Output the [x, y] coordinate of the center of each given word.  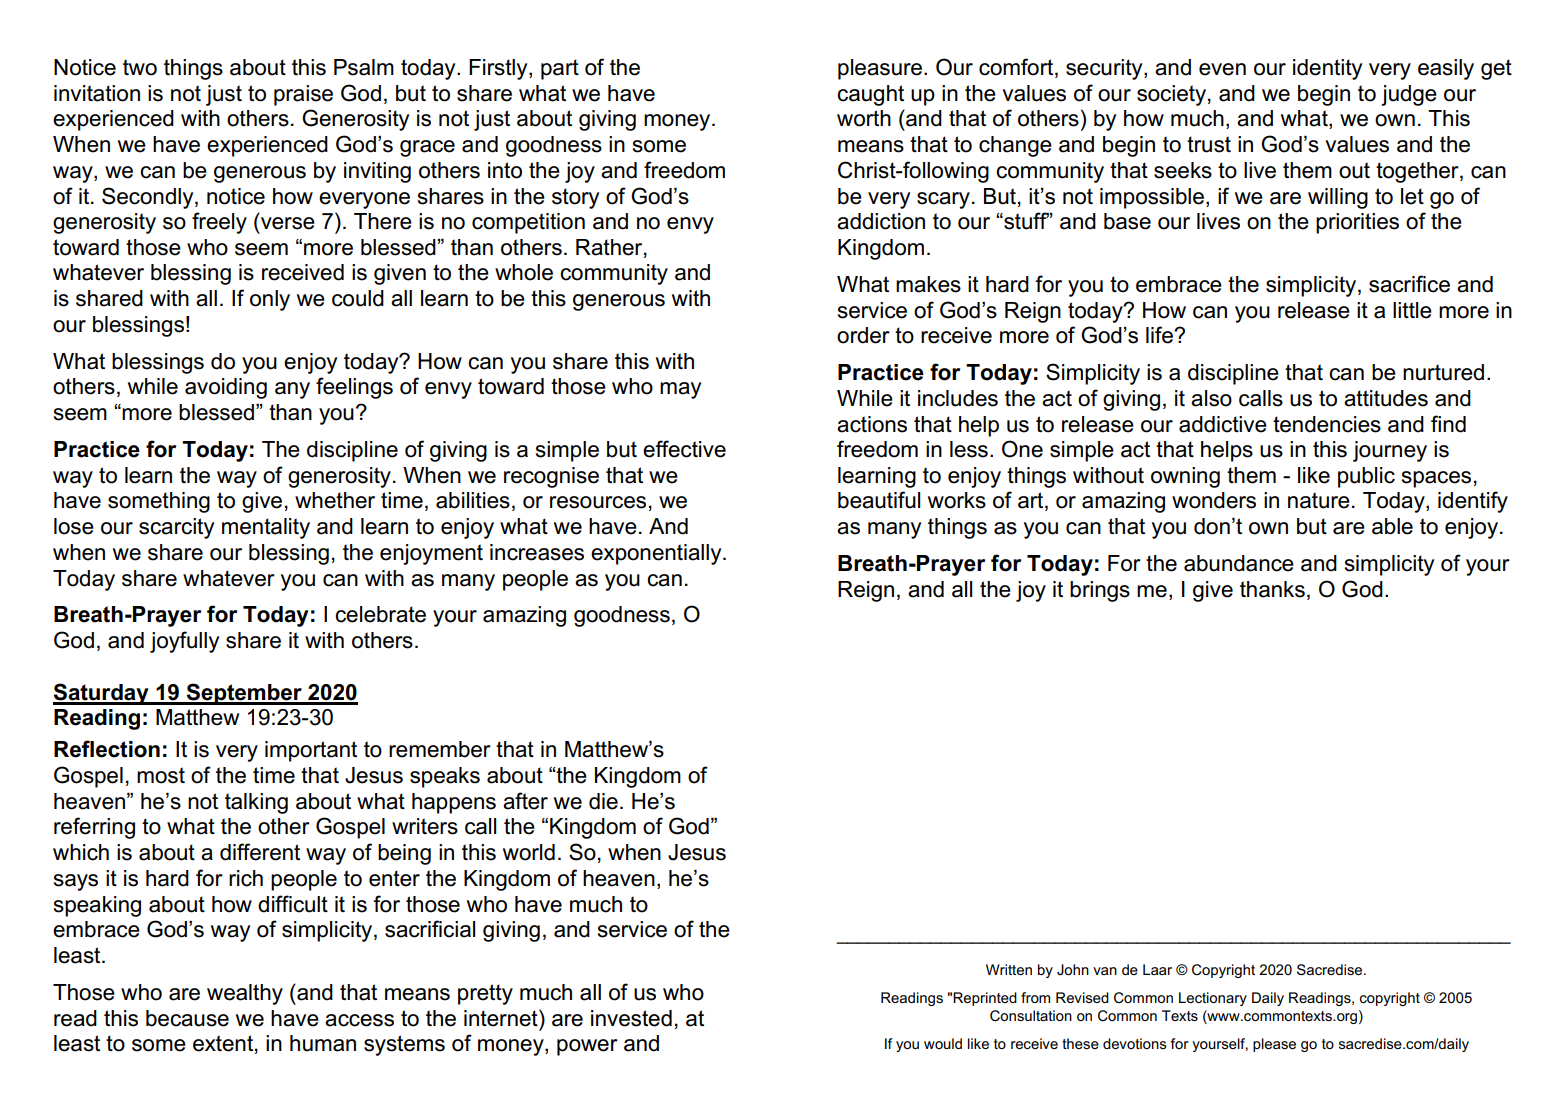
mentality [266, 528]
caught [870, 95]
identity [1327, 69]
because [187, 1018]
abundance [1239, 563]
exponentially [657, 554]
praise [303, 95]
